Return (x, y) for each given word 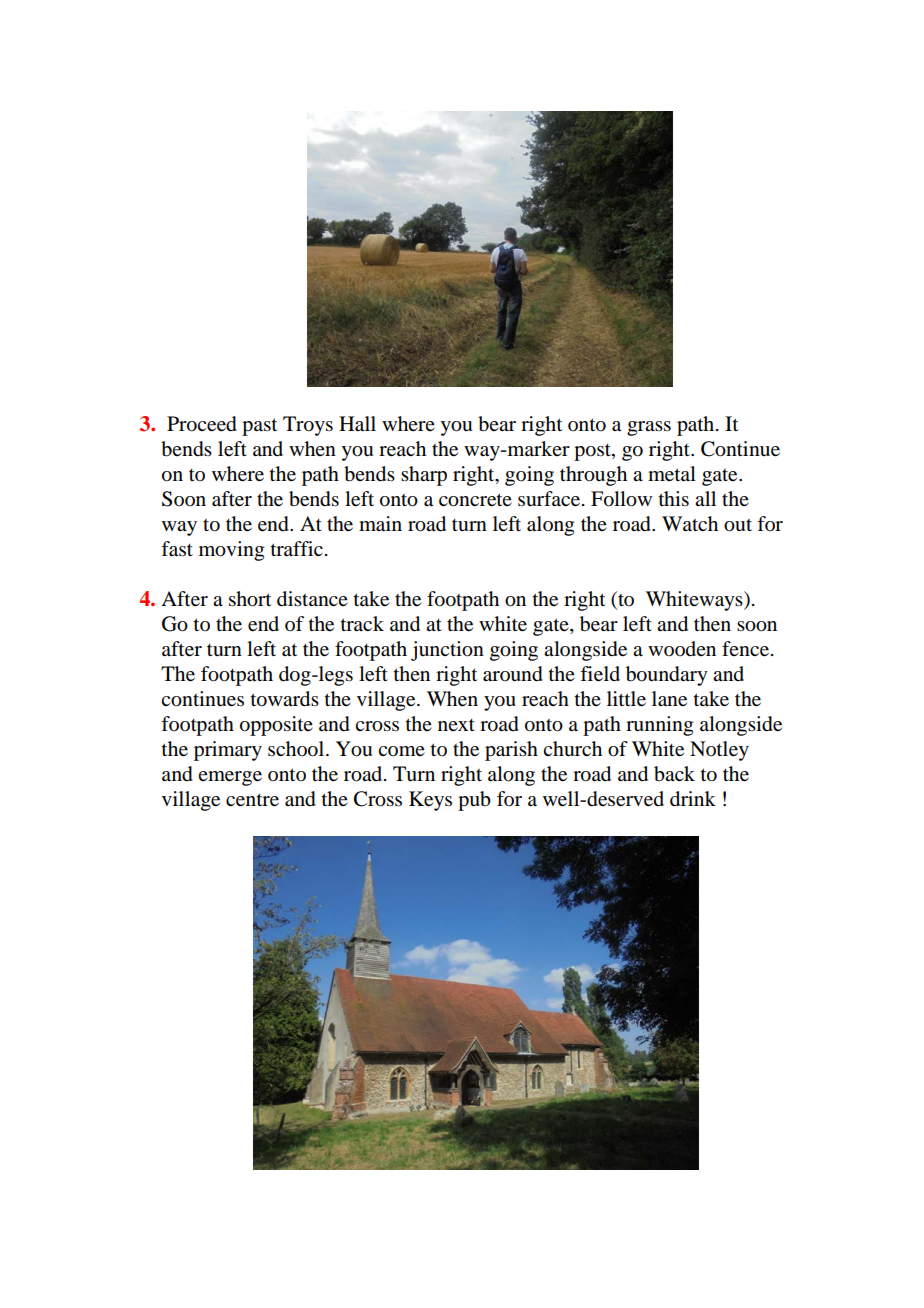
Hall (357, 424)
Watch (690, 523)
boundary (667, 676)
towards (285, 699)
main (380, 524)
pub (474, 801)
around (513, 674)
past (259, 427)
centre (252, 800)
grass (649, 428)
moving (231, 551)
